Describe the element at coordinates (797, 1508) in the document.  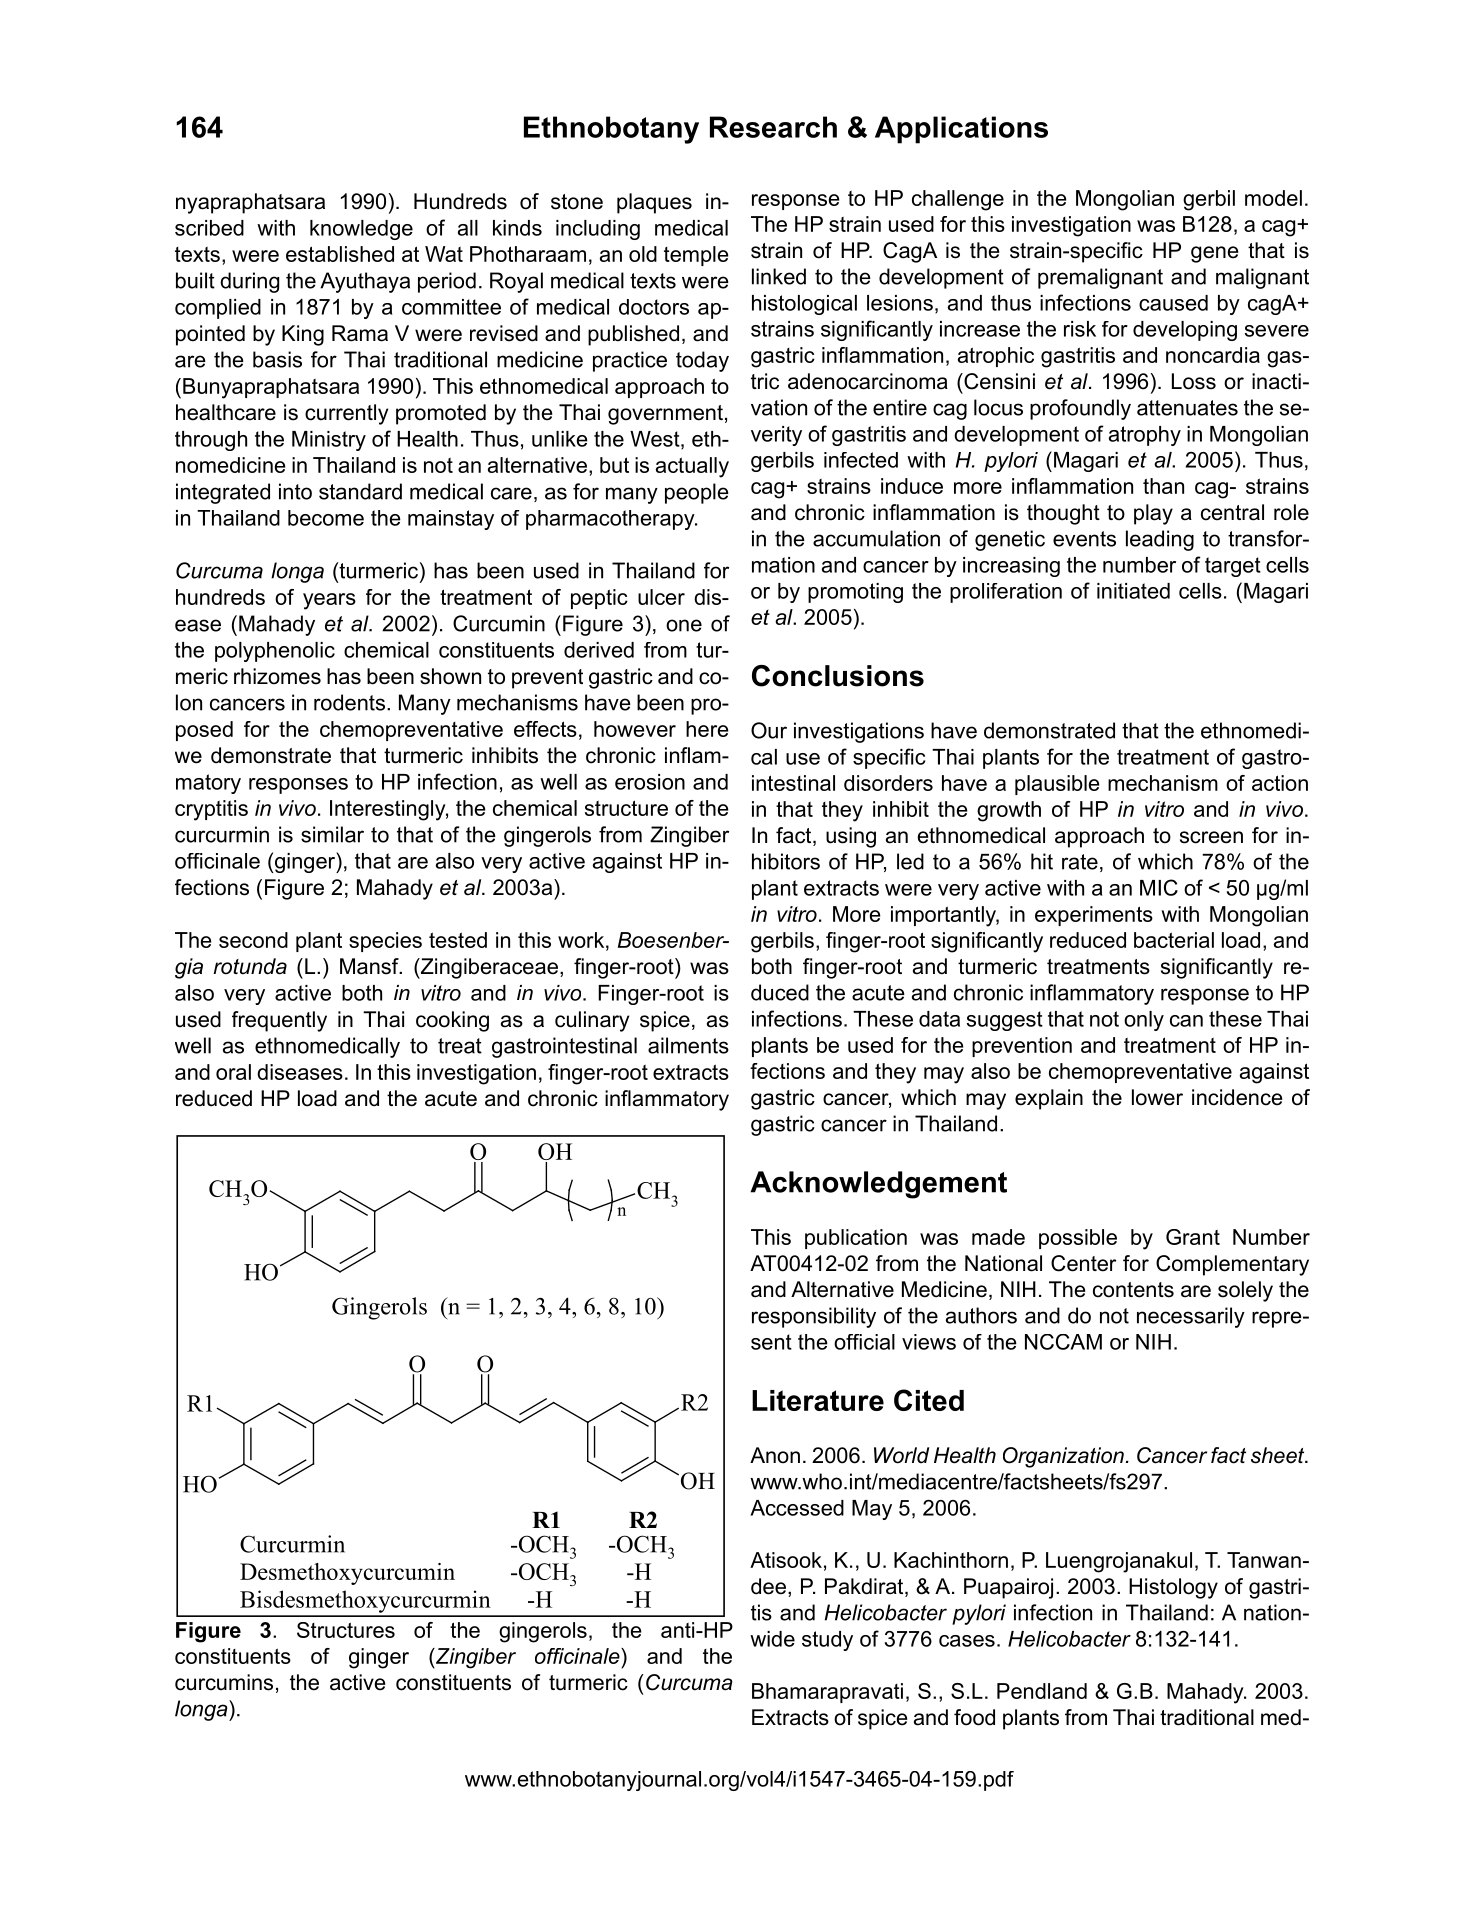
I see `Accessed` at that location.
